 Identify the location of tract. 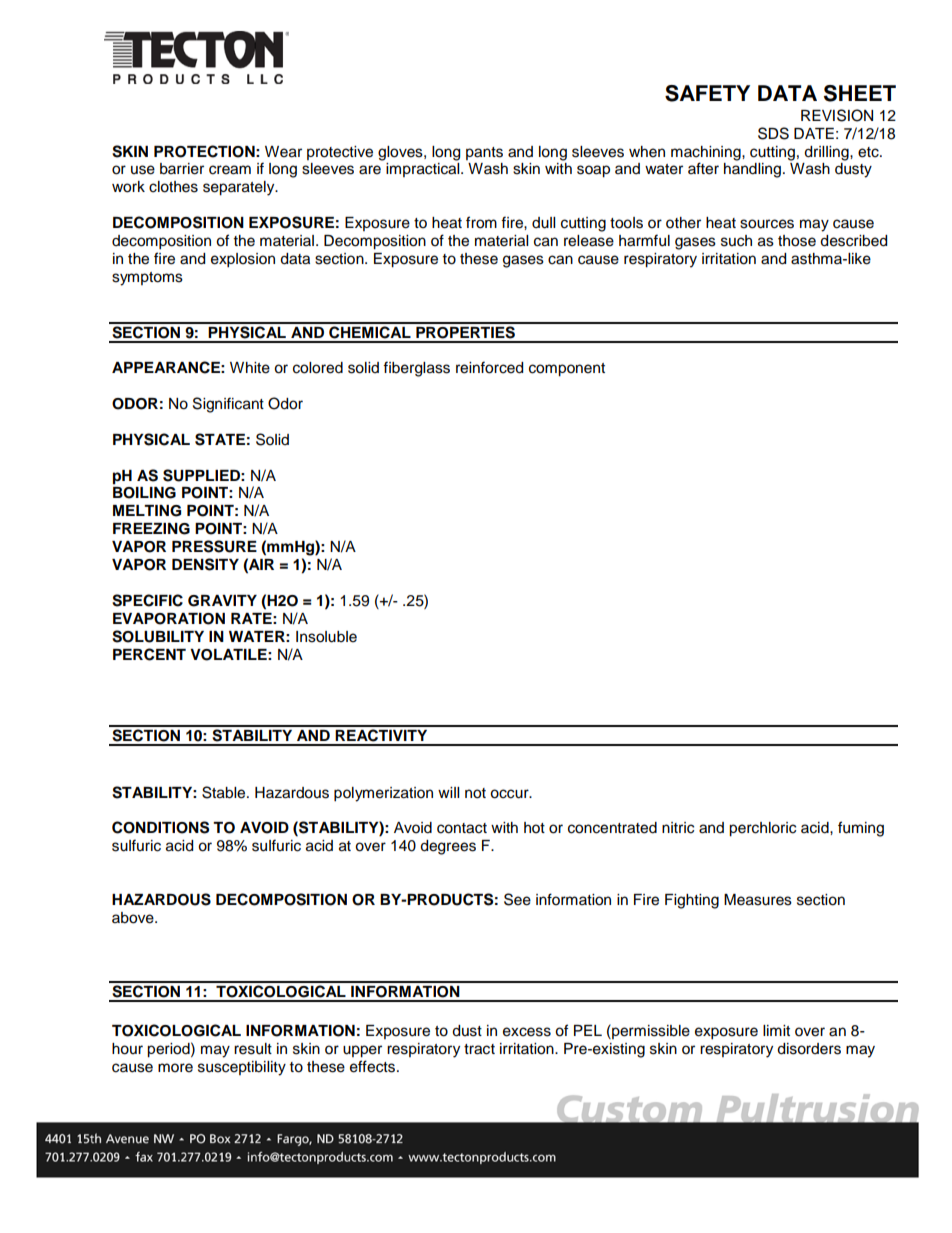
(479, 1049).
